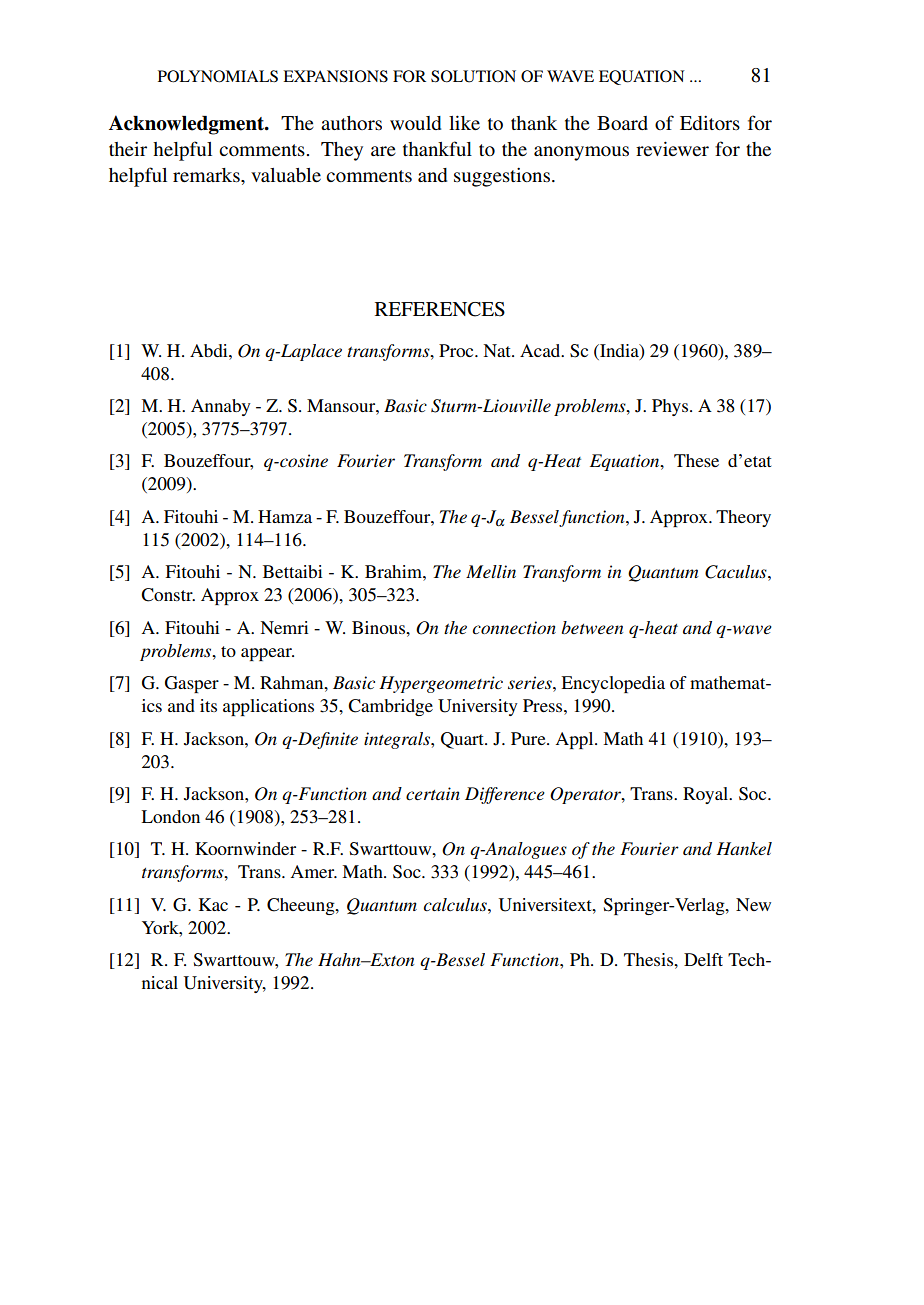  I want to click on connection, so click(514, 627).
